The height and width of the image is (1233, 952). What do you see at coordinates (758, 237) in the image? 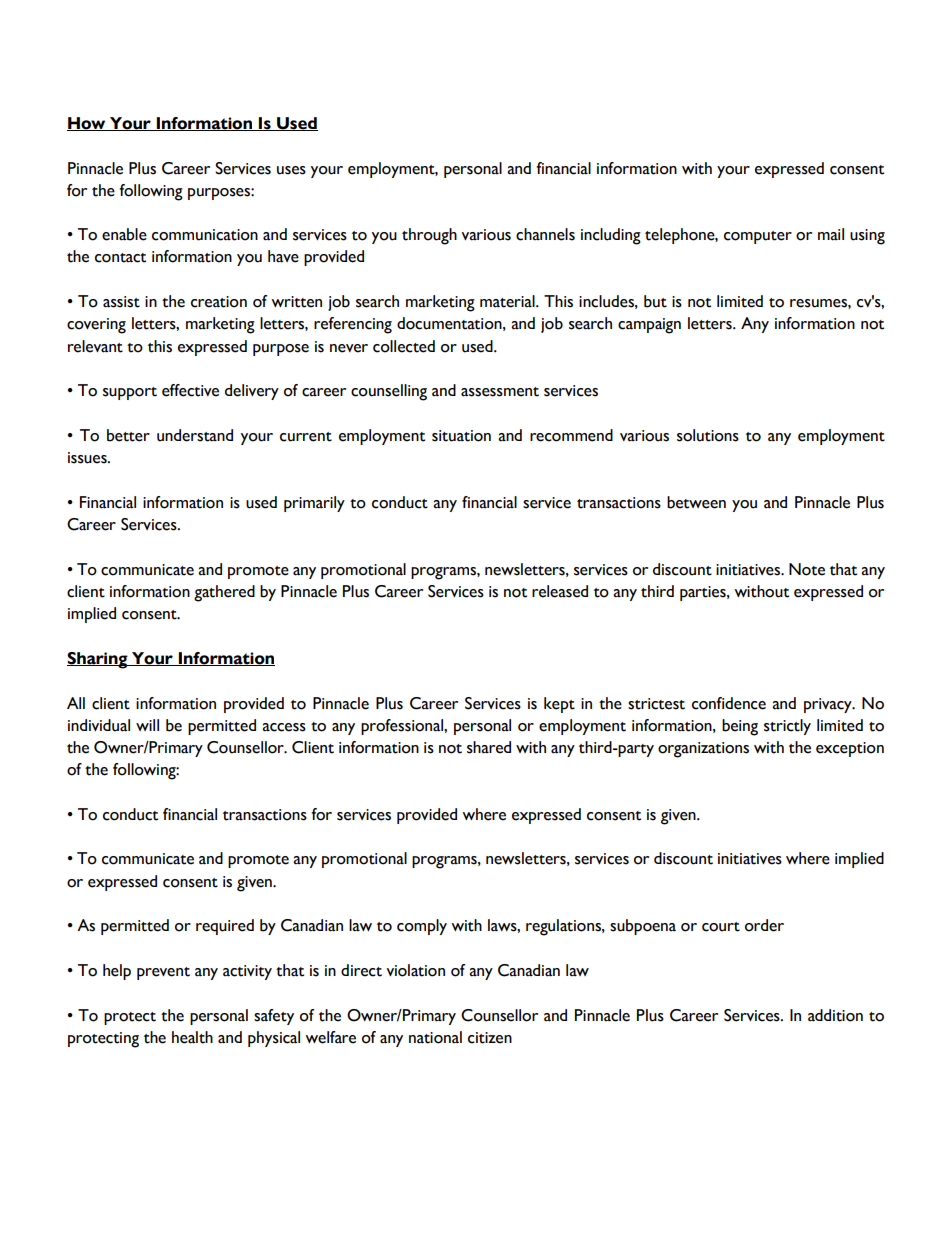
I see `computer` at bounding box center [758, 237].
